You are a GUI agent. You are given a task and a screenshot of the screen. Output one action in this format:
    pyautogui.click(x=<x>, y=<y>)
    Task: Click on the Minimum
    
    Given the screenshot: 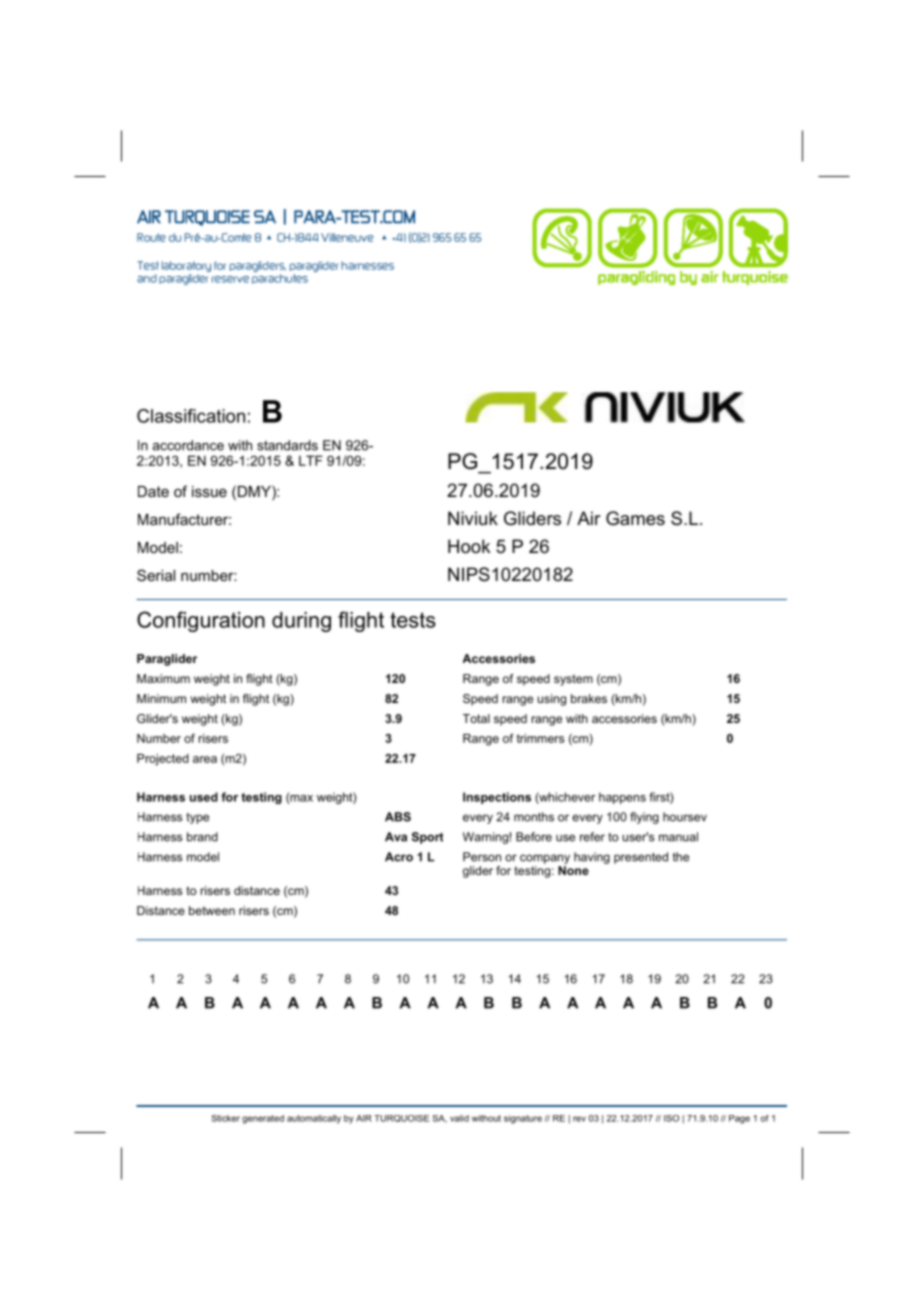 What is the action you would take?
    pyautogui.click(x=161, y=698)
